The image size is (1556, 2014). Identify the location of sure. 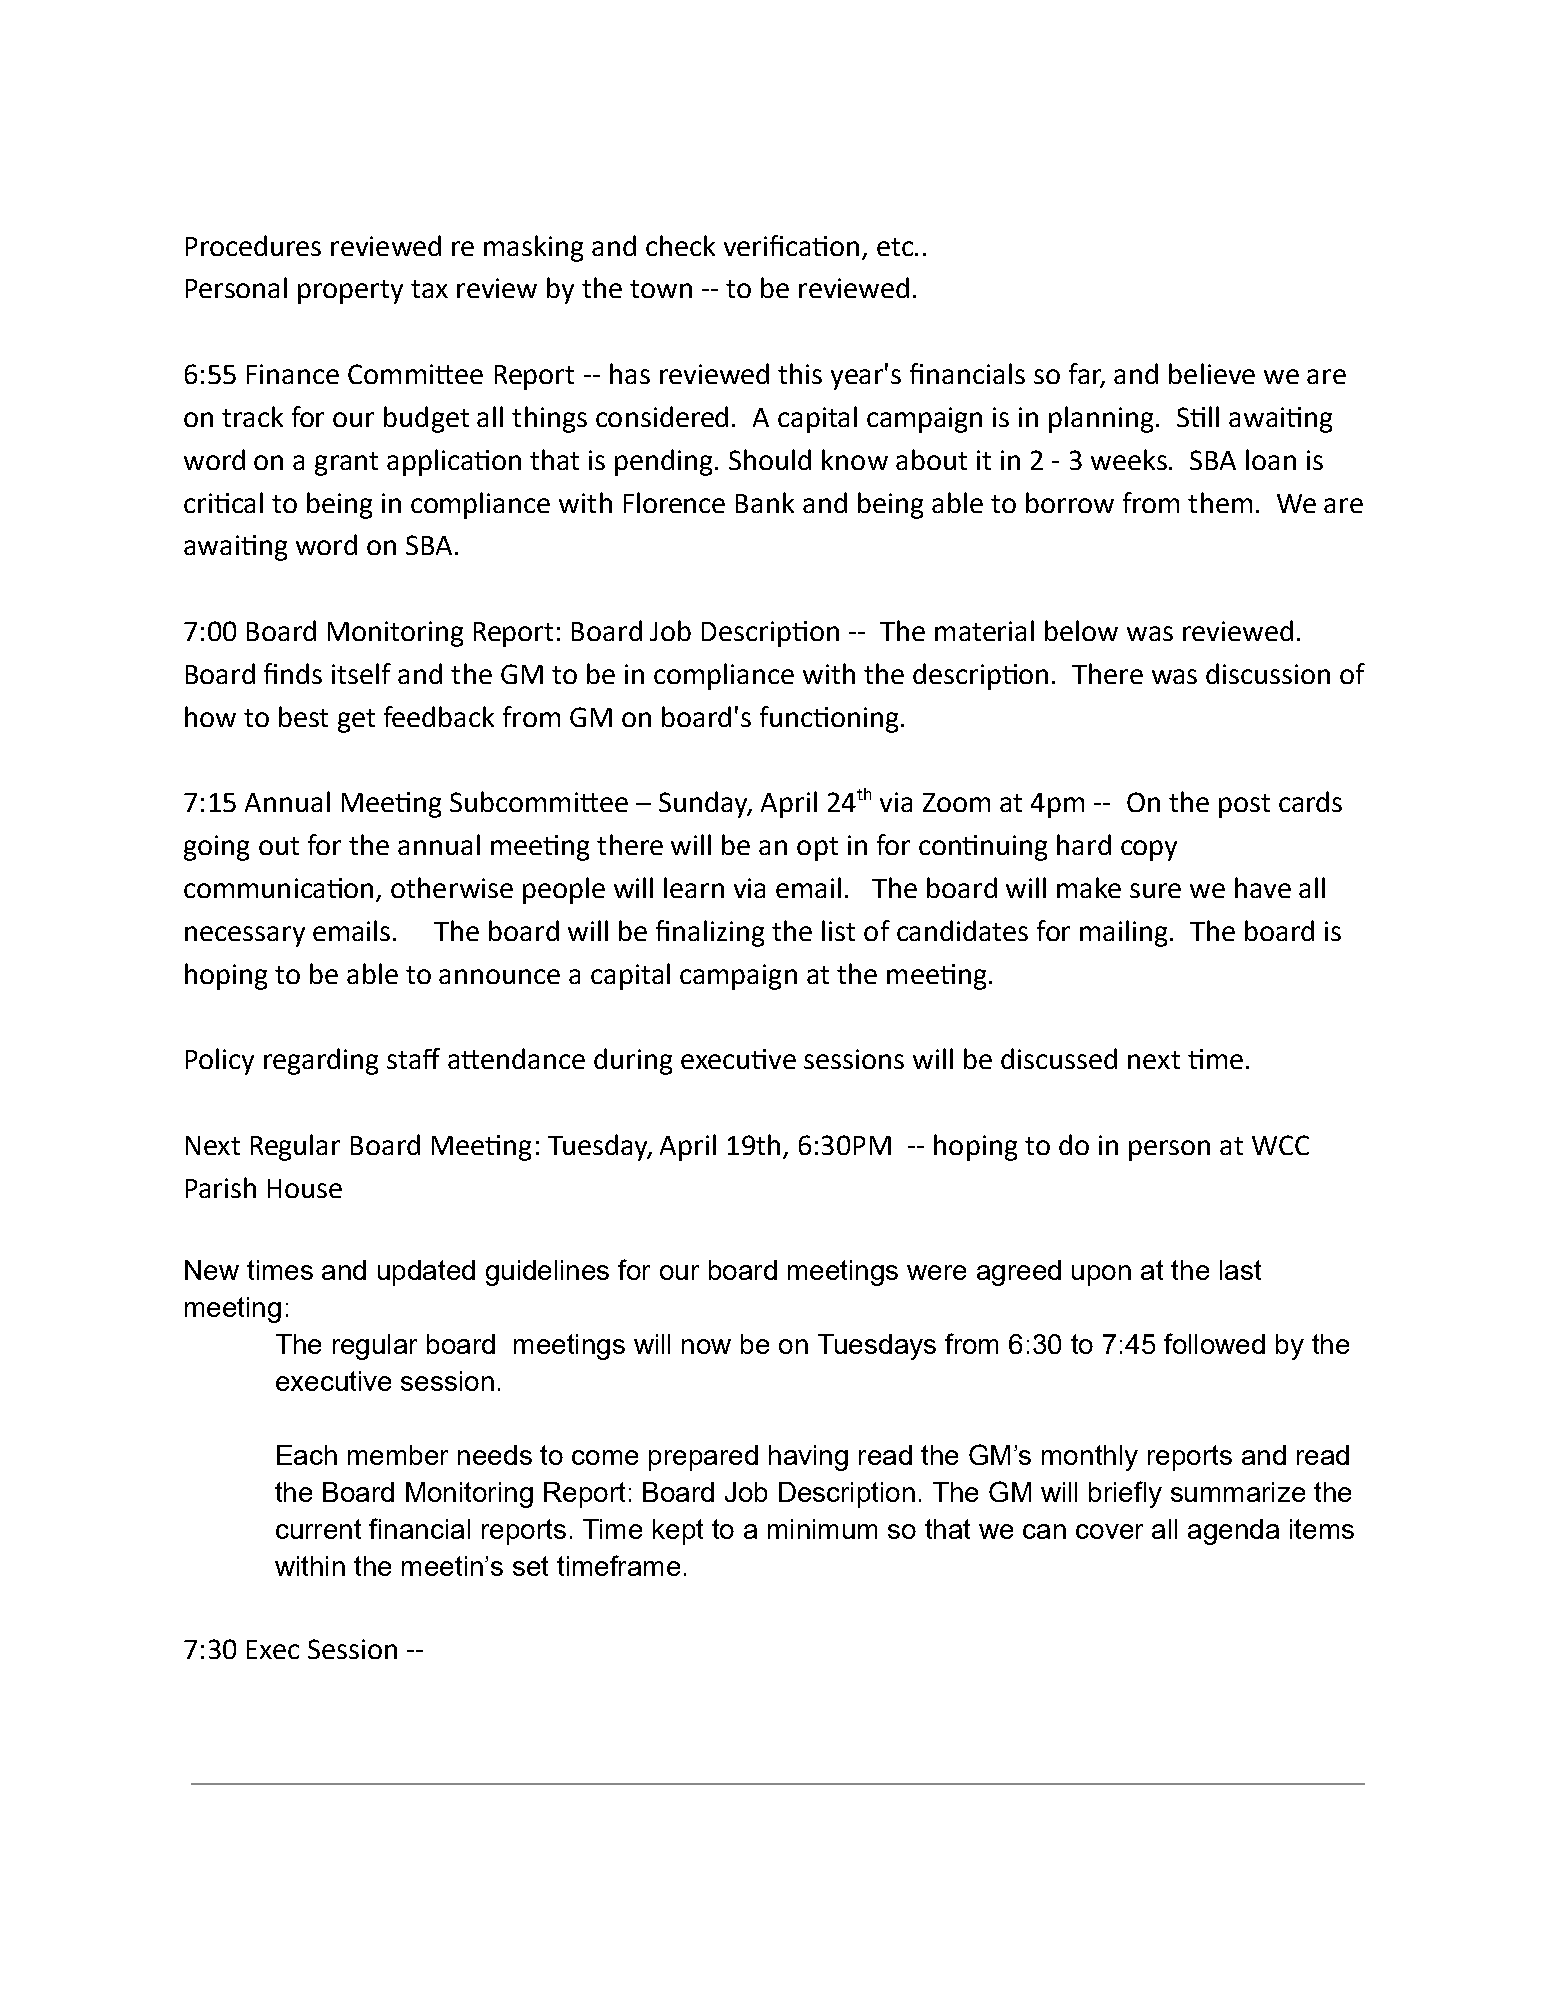
(1155, 890).
